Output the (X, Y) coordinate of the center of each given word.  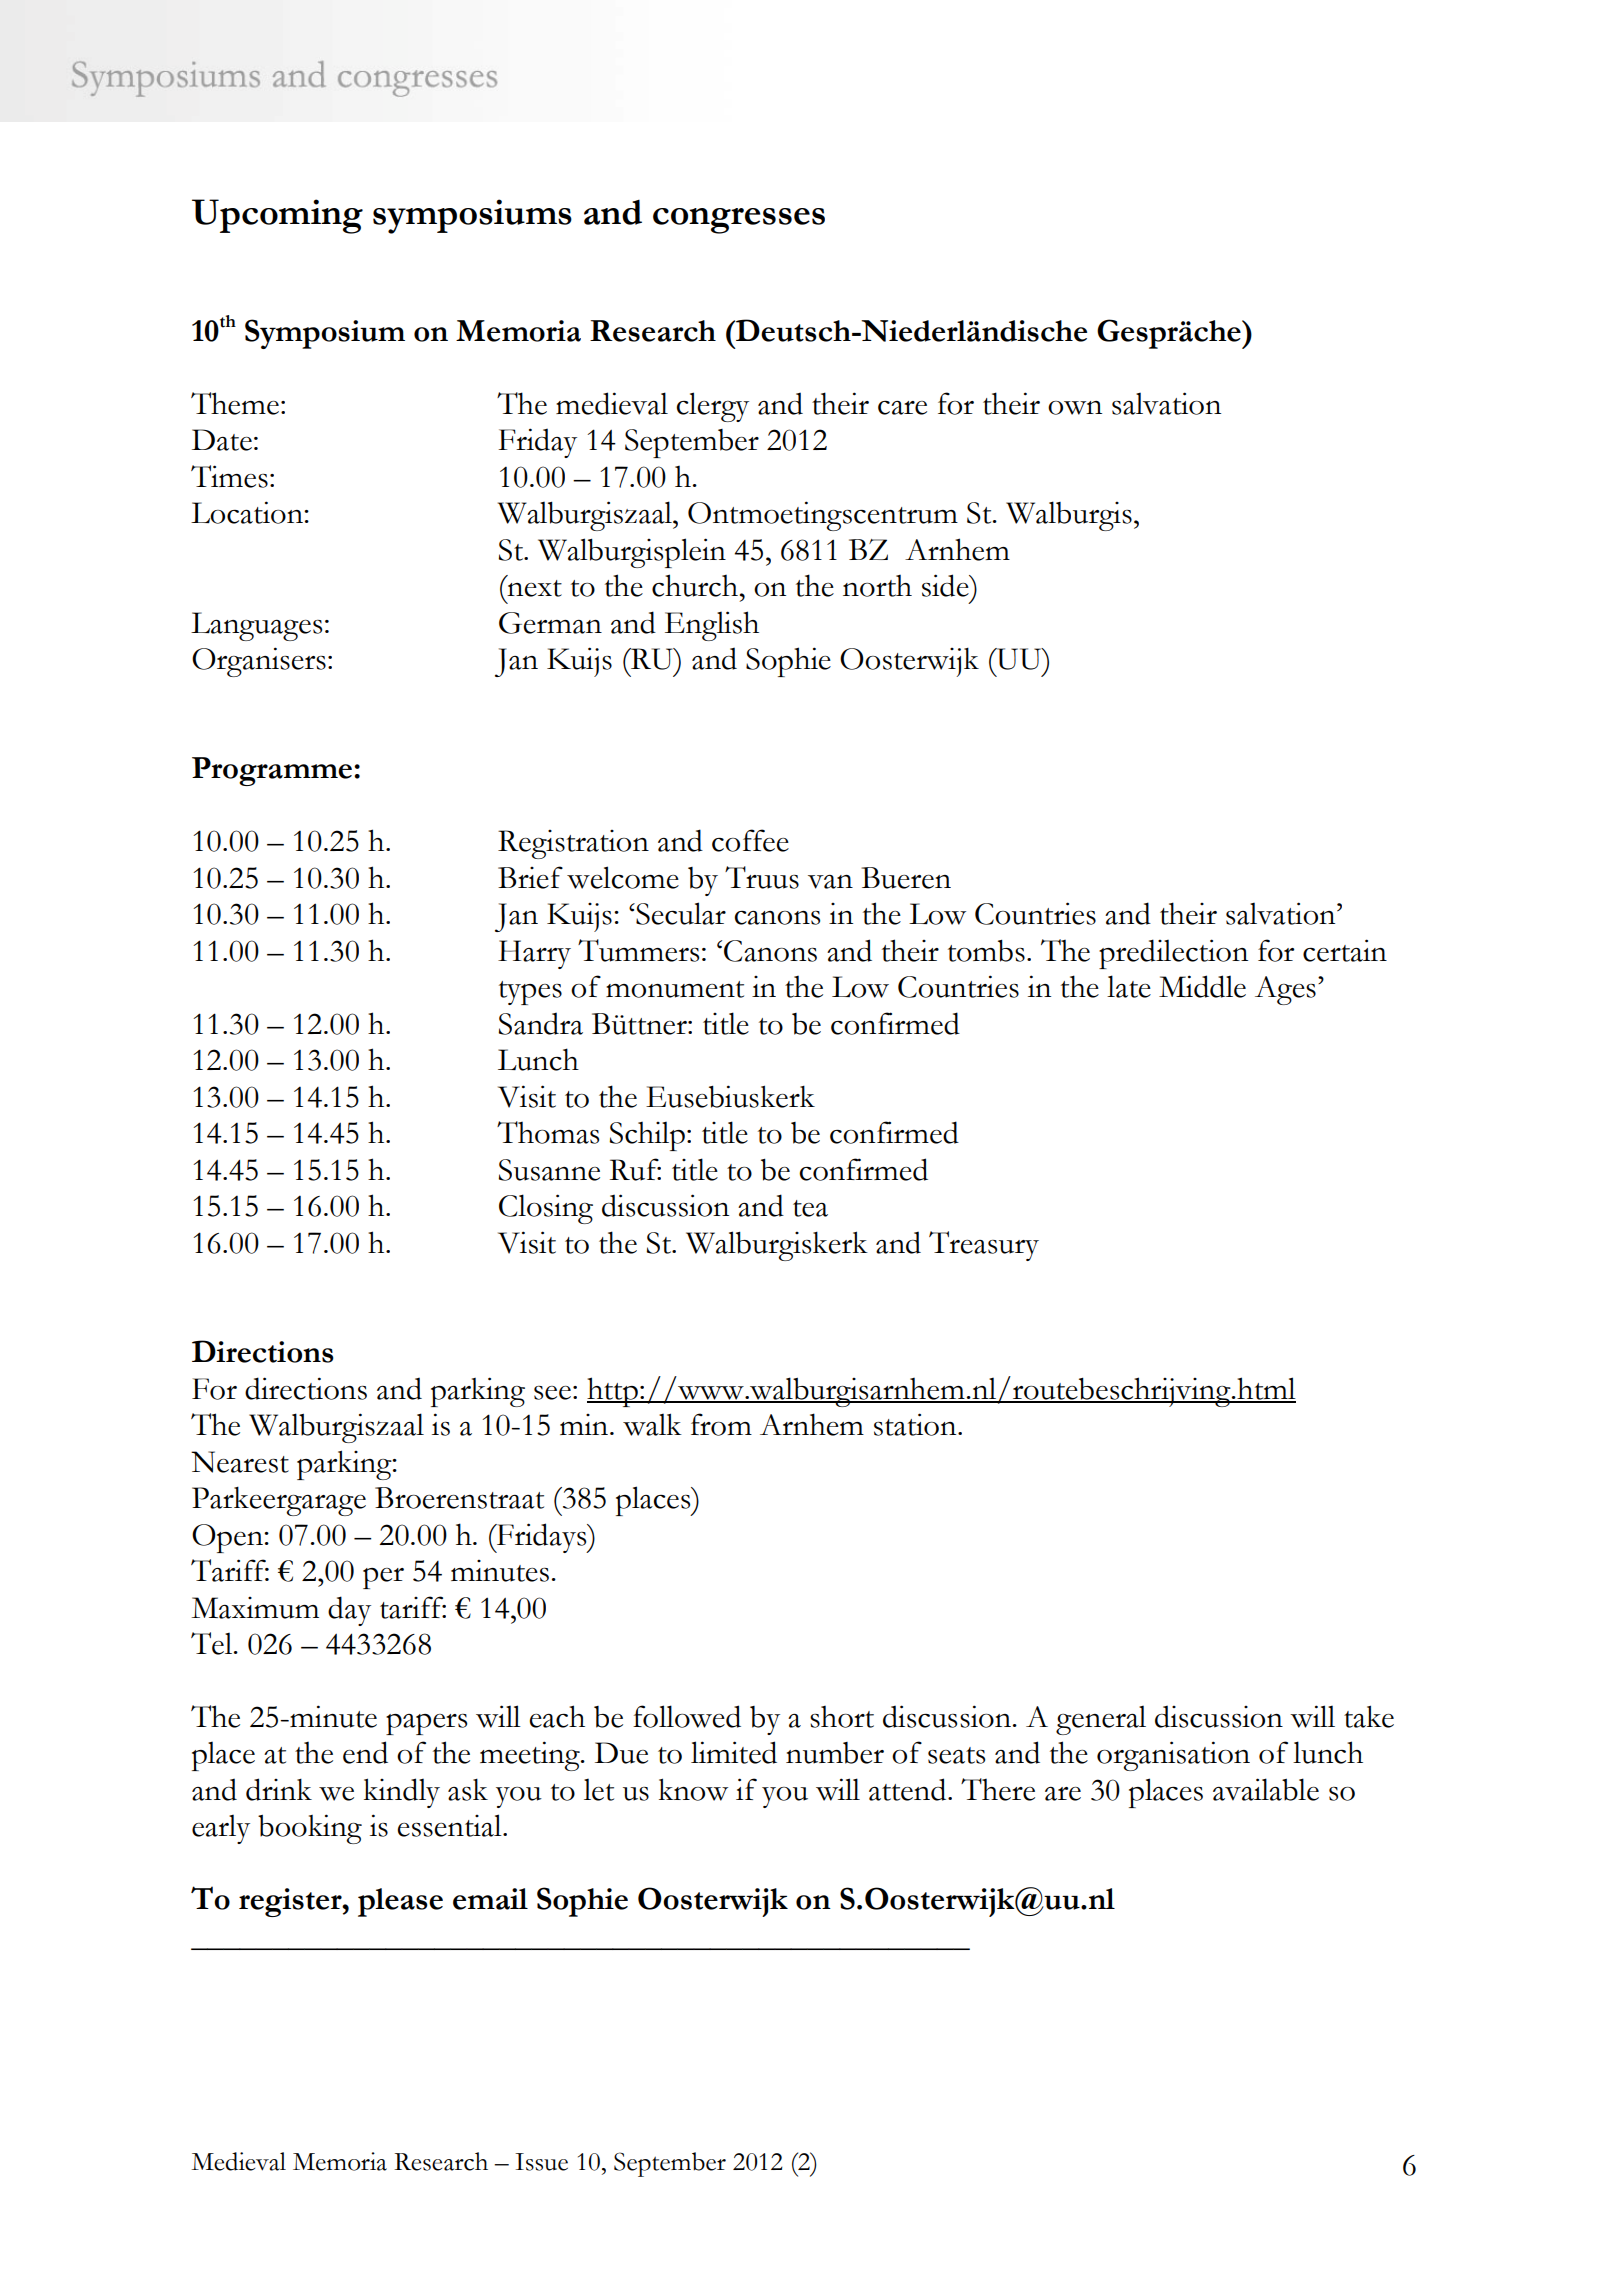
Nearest (240, 1462)
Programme (273, 771)
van (830, 882)
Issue (541, 2162)
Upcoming (277, 216)
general (1101, 1720)
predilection (1173, 954)
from (721, 1424)
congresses (739, 221)
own (1075, 408)
